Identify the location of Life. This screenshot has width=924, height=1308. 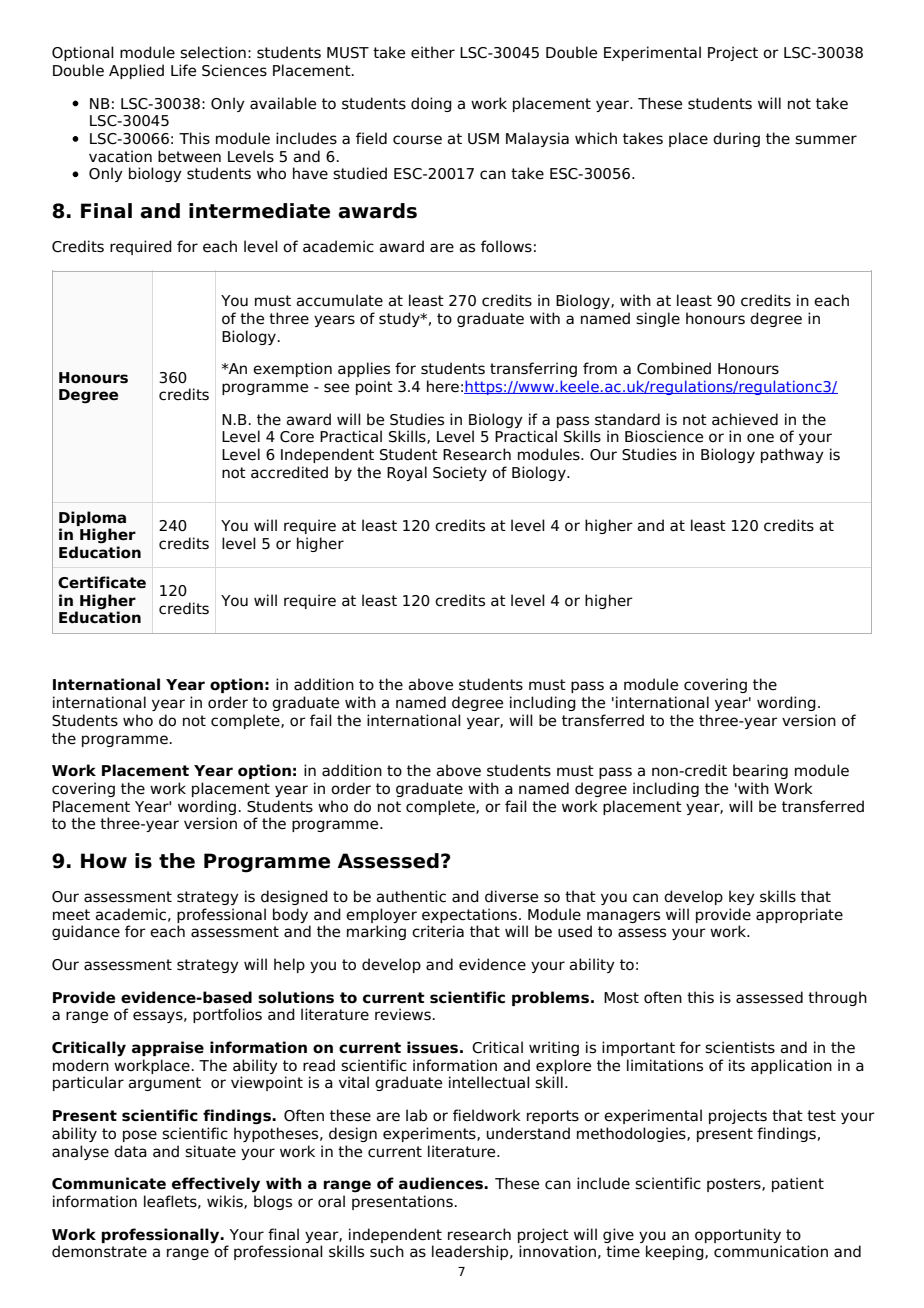
(183, 70).
